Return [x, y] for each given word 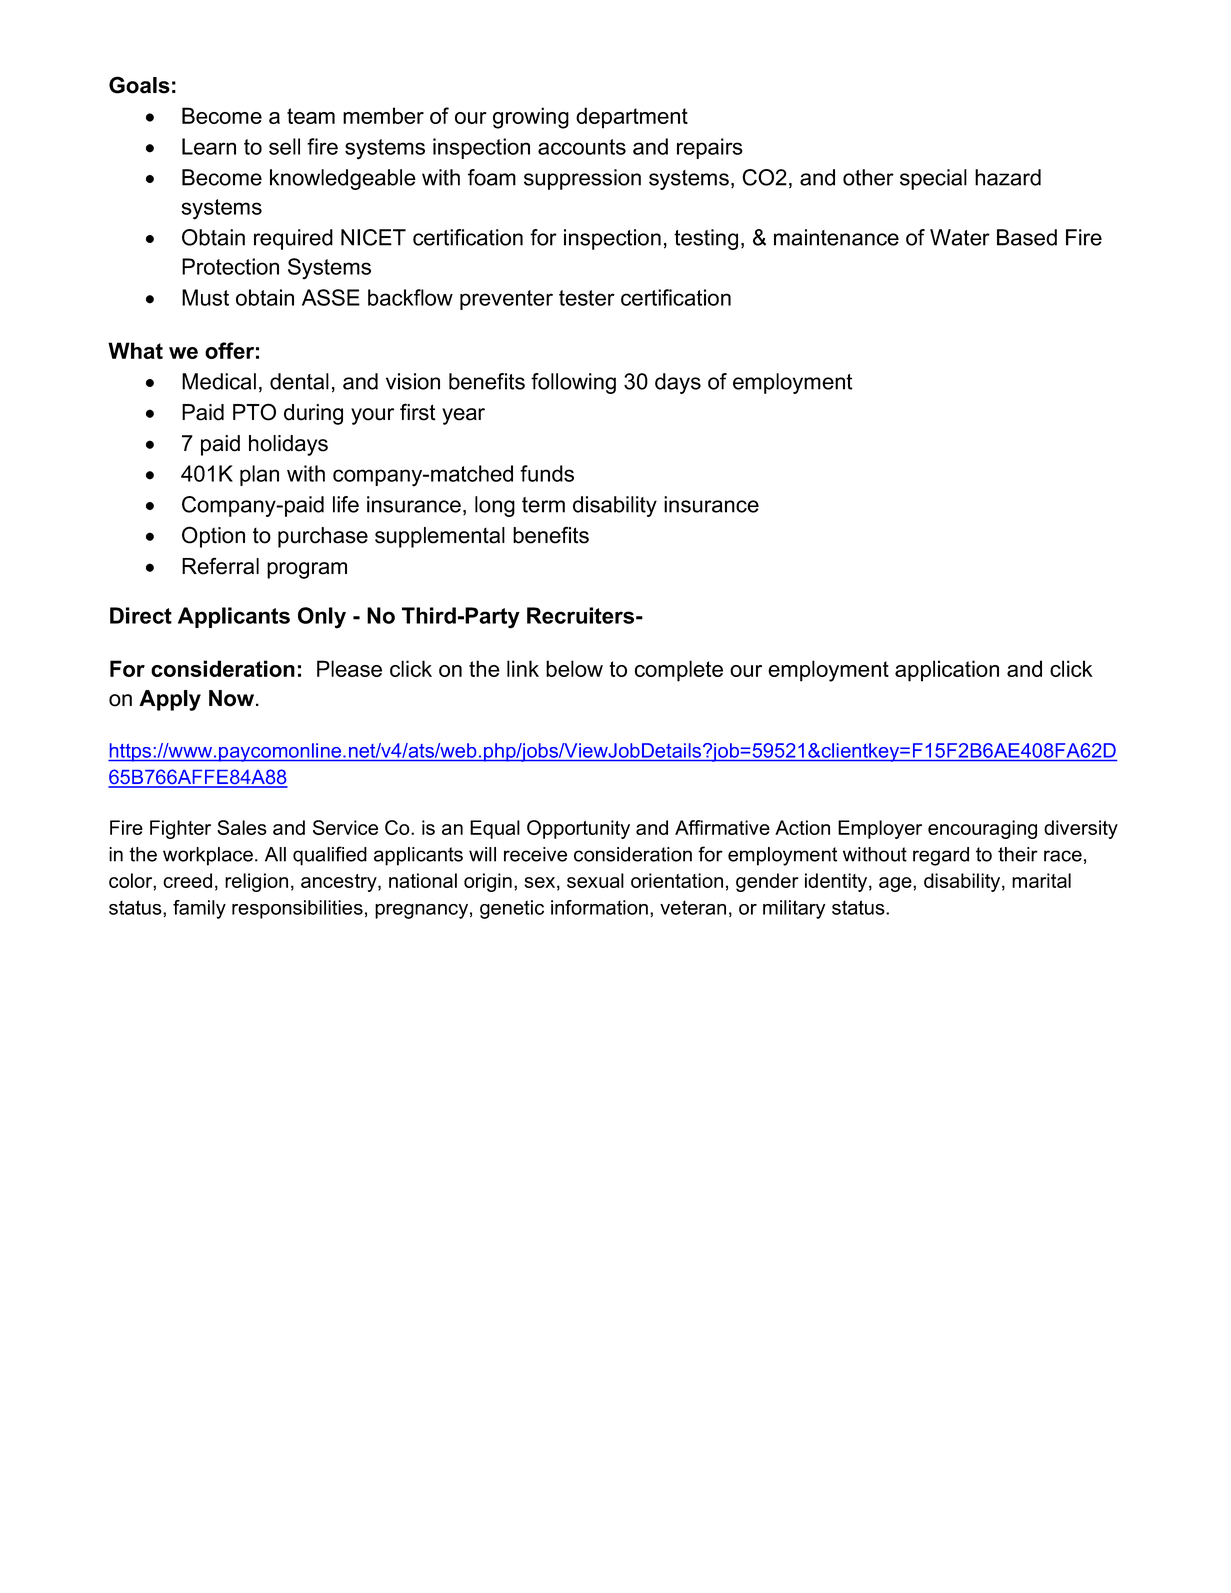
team [311, 116]
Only [322, 618]
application [947, 671]
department [632, 118]
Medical [219, 381]
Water [960, 237]
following [573, 383]
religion [256, 882]
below [574, 668]
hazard [1008, 177]
